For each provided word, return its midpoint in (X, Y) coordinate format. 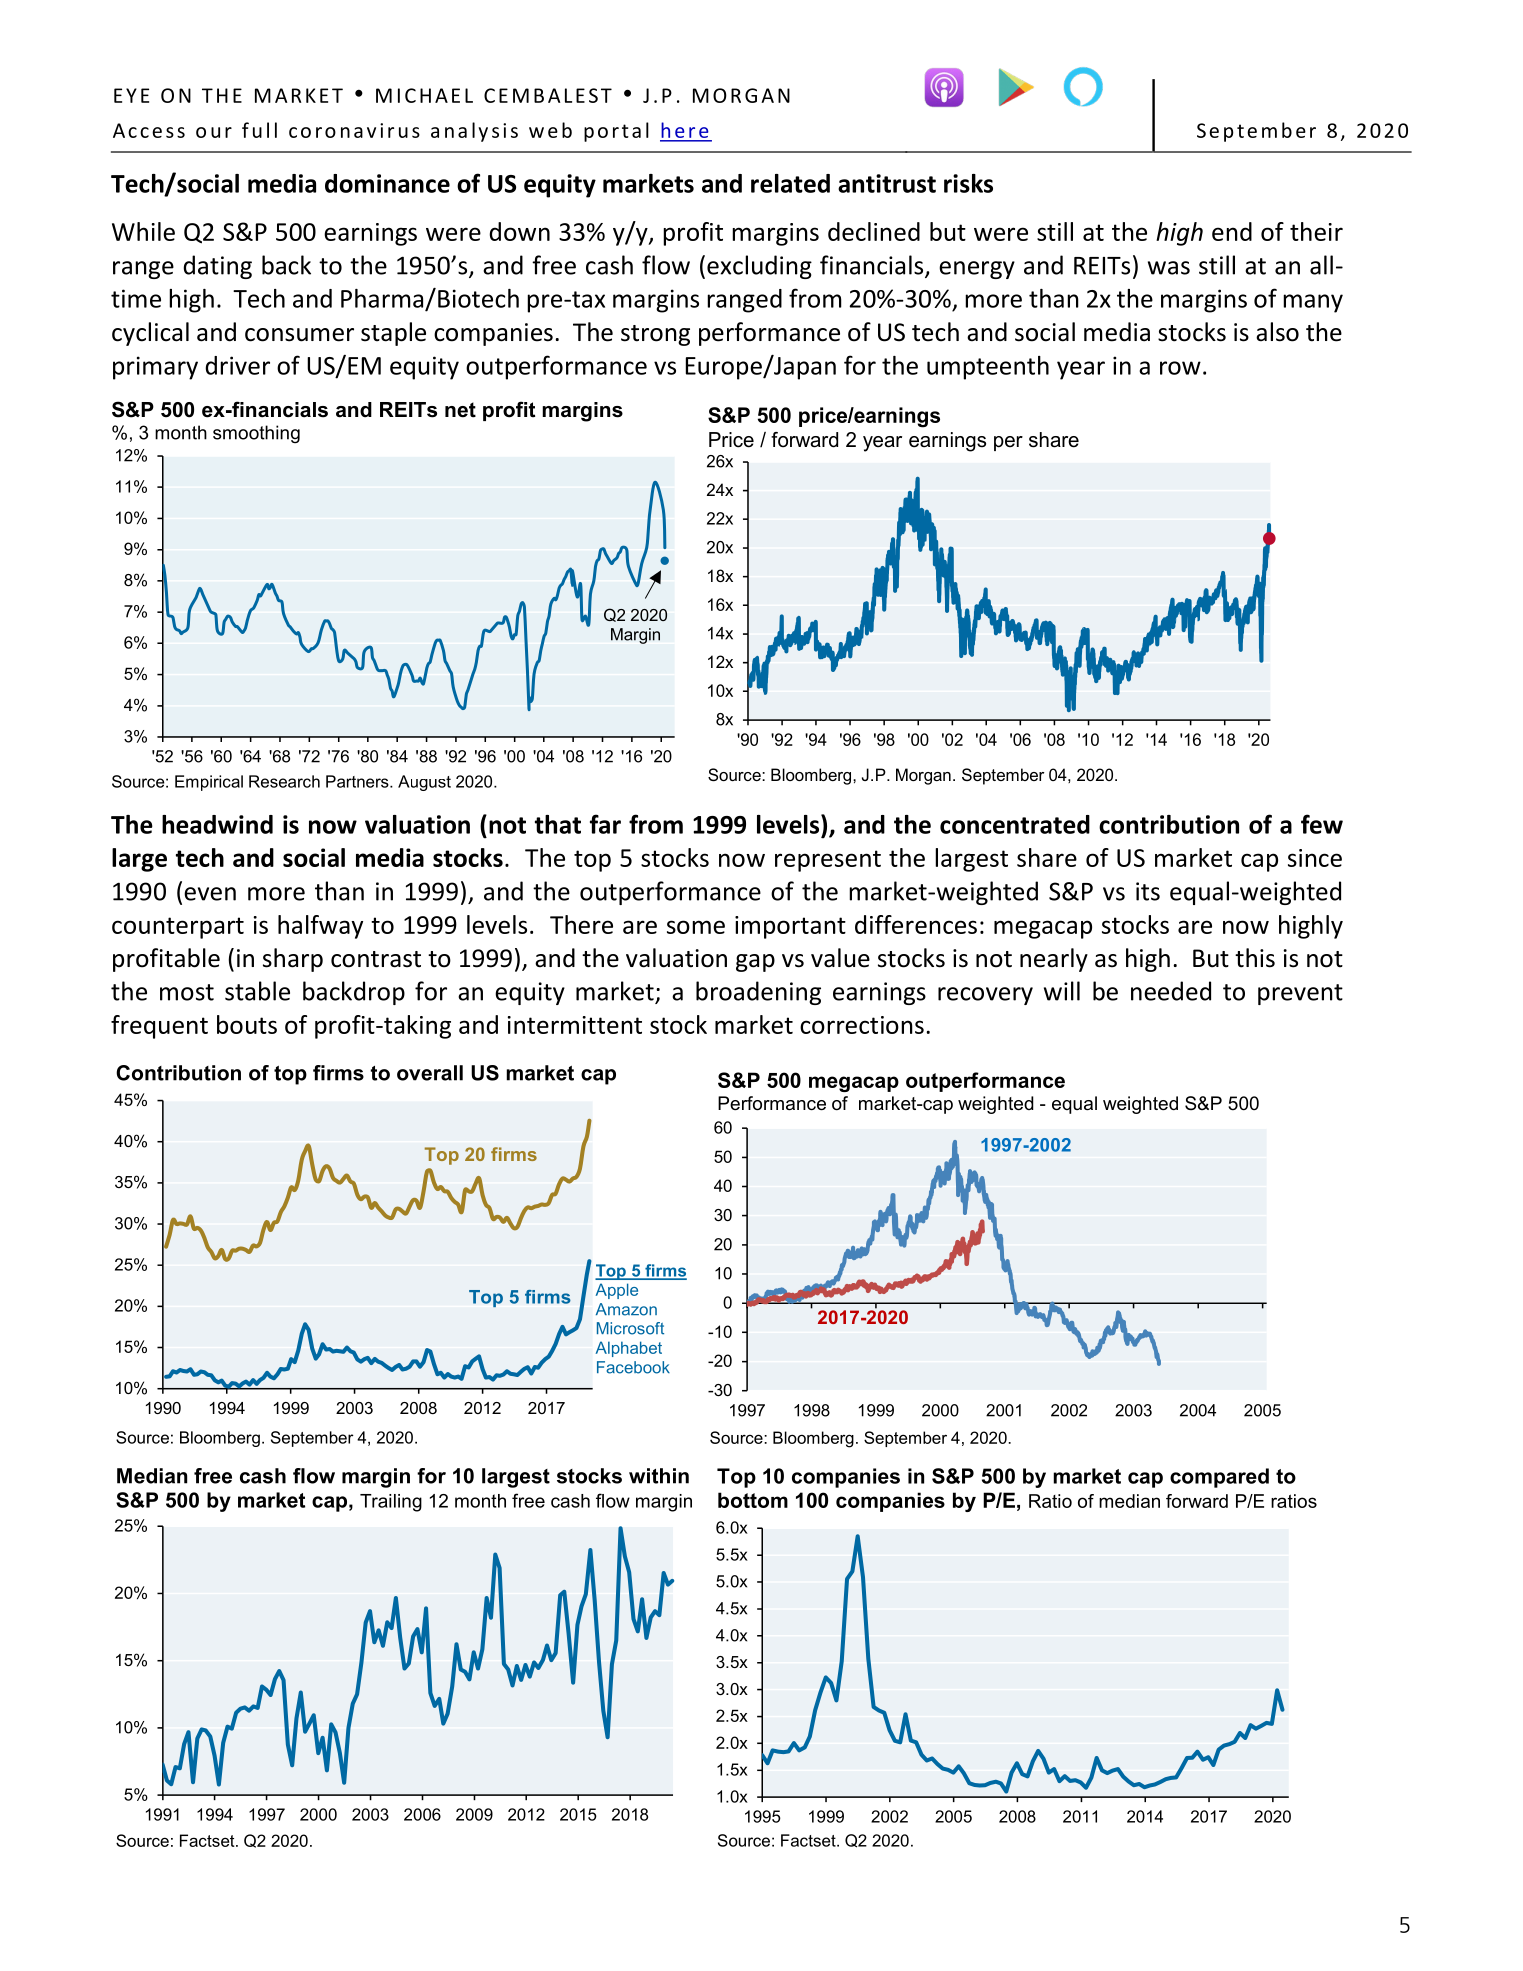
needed (1171, 991)
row (1180, 368)
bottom (753, 1500)
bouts (247, 1024)
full (259, 130)
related (790, 183)
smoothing (256, 434)
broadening (758, 993)
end (1232, 231)
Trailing (391, 1503)
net (460, 410)
